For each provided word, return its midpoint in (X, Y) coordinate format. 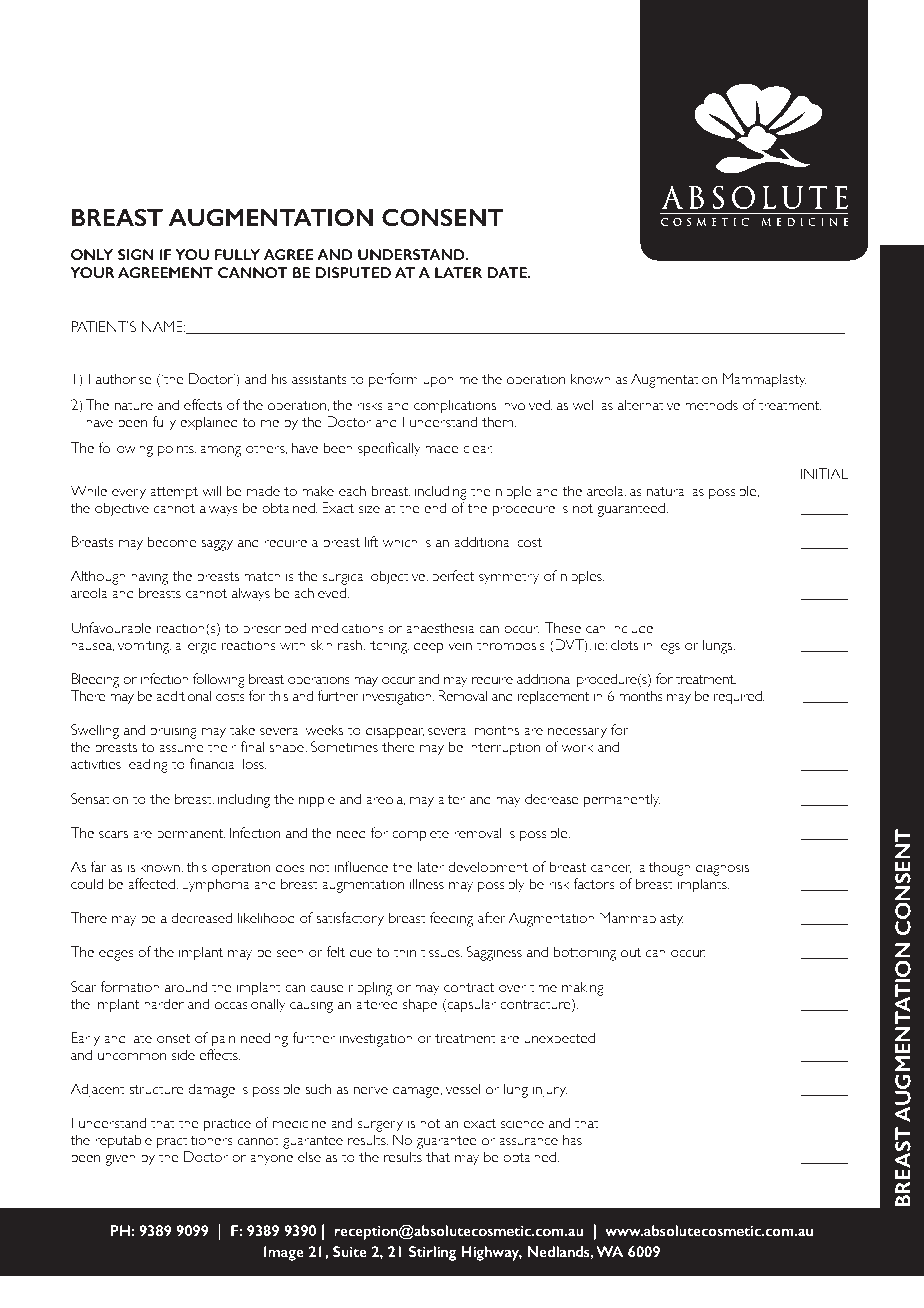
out (631, 953)
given (120, 1158)
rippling (370, 988)
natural (667, 491)
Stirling (433, 1253)
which (400, 542)
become (172, 542)
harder (164, 1003)
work (577, 747)
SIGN (136, 254)
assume (181, 749)
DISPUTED (353, 272)
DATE (508, 272)
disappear (395, 731)
